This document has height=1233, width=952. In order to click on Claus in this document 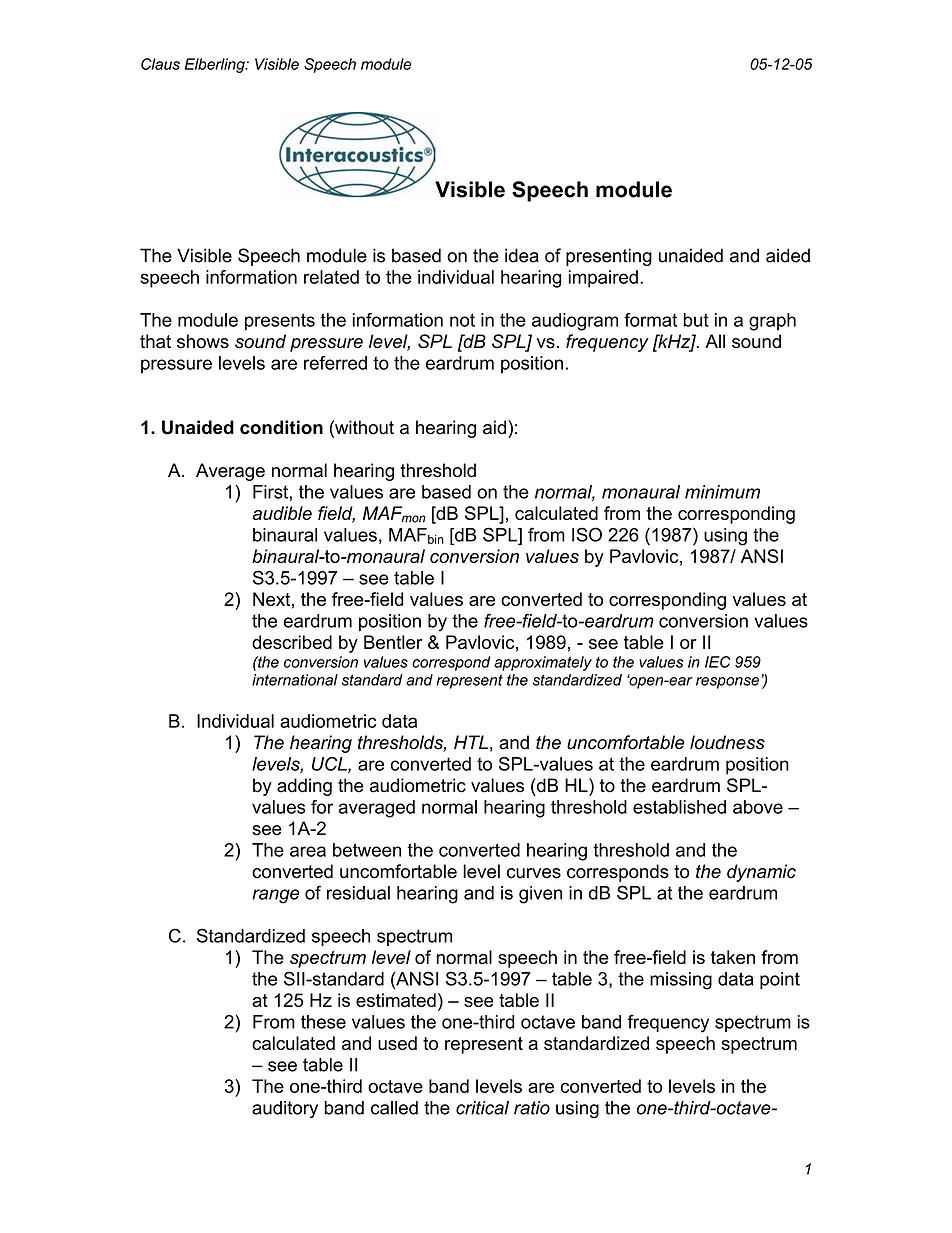, I will do `click(160, 64)`.
